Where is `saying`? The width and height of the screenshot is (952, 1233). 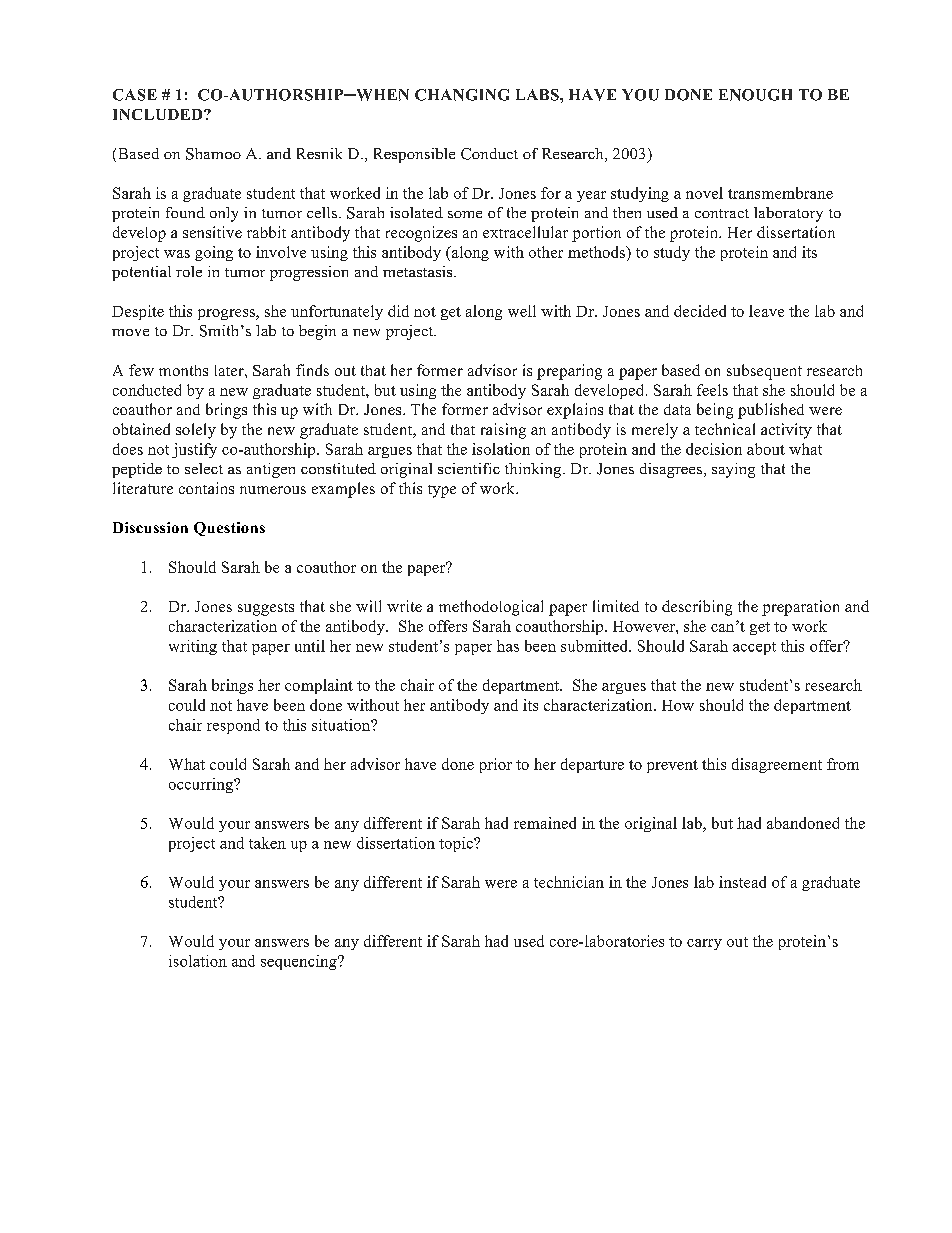
saying is located at coordinates (733, 470).
